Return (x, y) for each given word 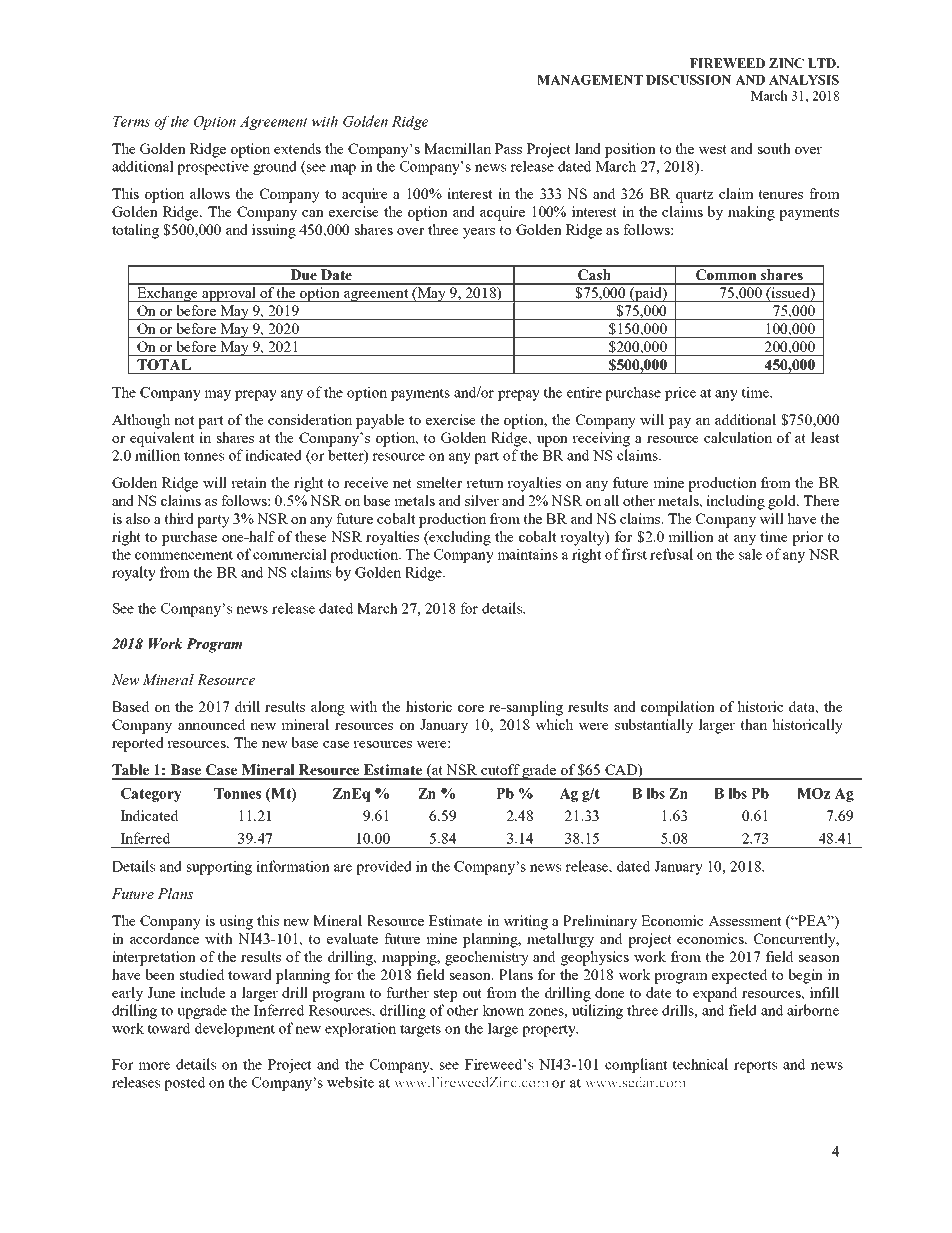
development (235, 1029)
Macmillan (457, 148)
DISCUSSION (689, 80)
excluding (459, 538)
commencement (184, 555)
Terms (131, 121)
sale (750, 554)
